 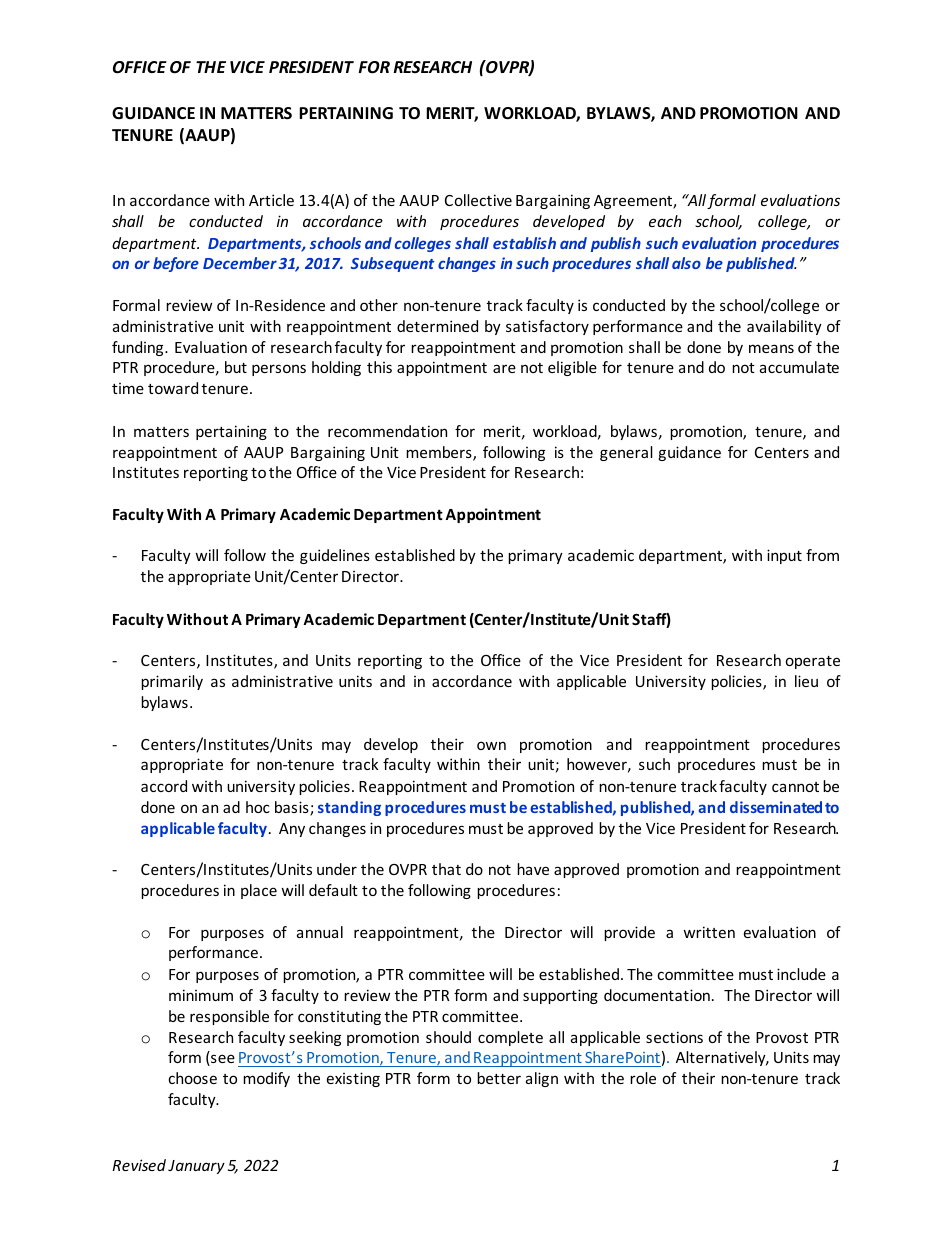 What do you see at coordinates (491, 745) in the page?
I see `own` at bounding box center [491, 745].
